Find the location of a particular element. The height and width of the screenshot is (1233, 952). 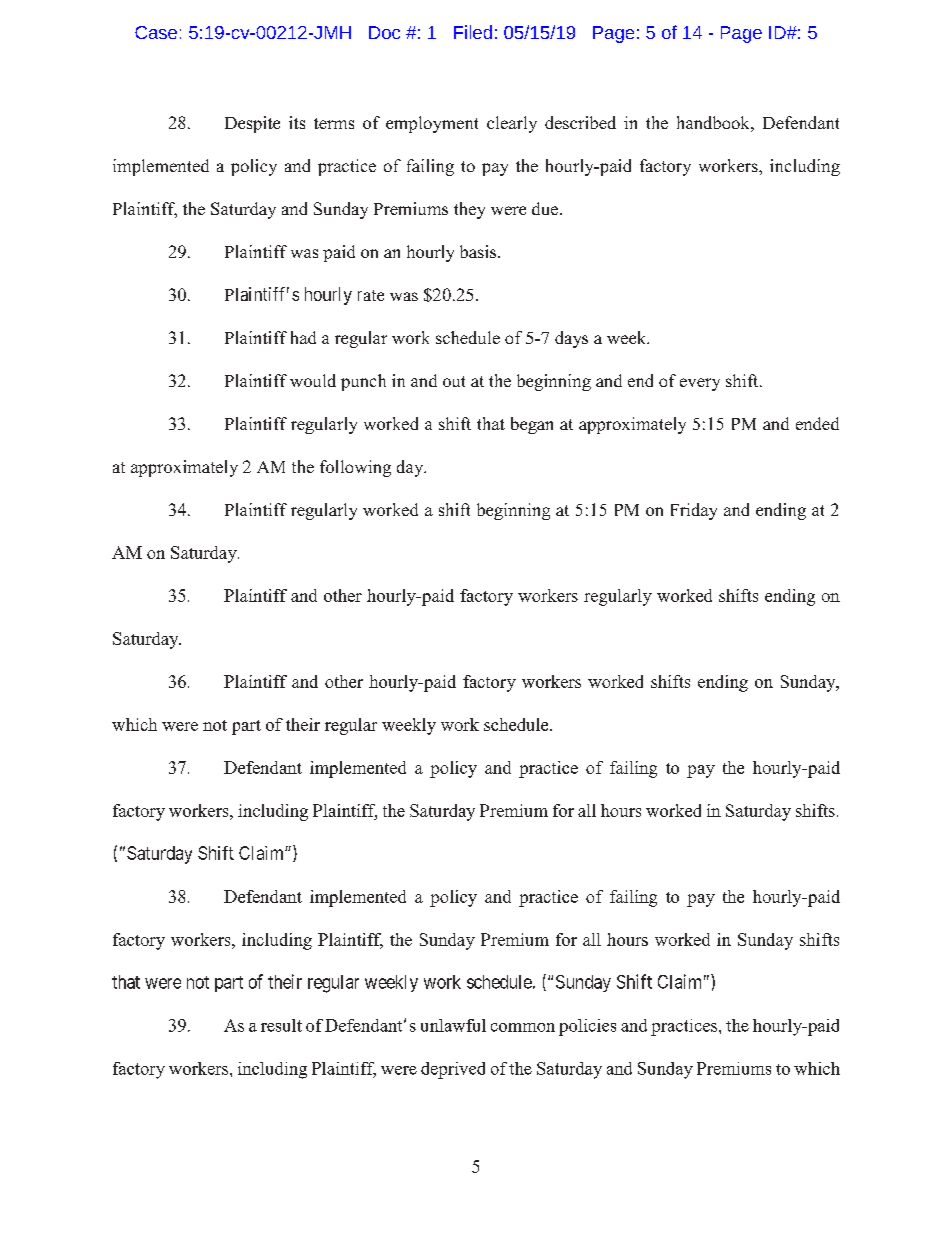

would is located at coordinates (313, 380).
